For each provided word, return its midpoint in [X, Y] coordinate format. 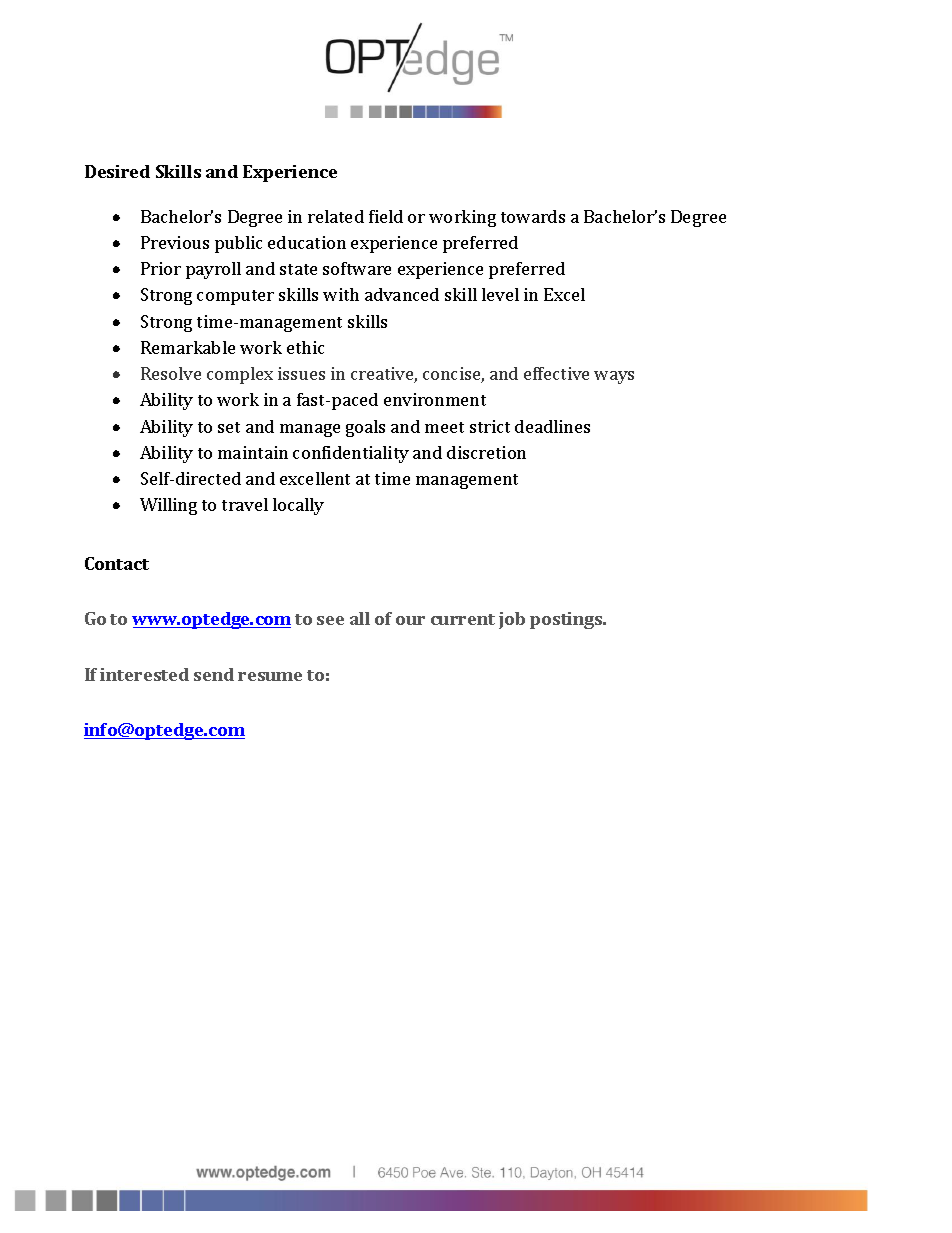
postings [567, 620]
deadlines [552, 426]
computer [235, 297]
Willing [168, 506]
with [341, 294]
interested [144, 674]
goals [365, 428]
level [500, 294]
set [229, 427]
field [386, 216]
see [330, 620]
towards [533, 216]
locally [298, 506]
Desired [117, 171]
